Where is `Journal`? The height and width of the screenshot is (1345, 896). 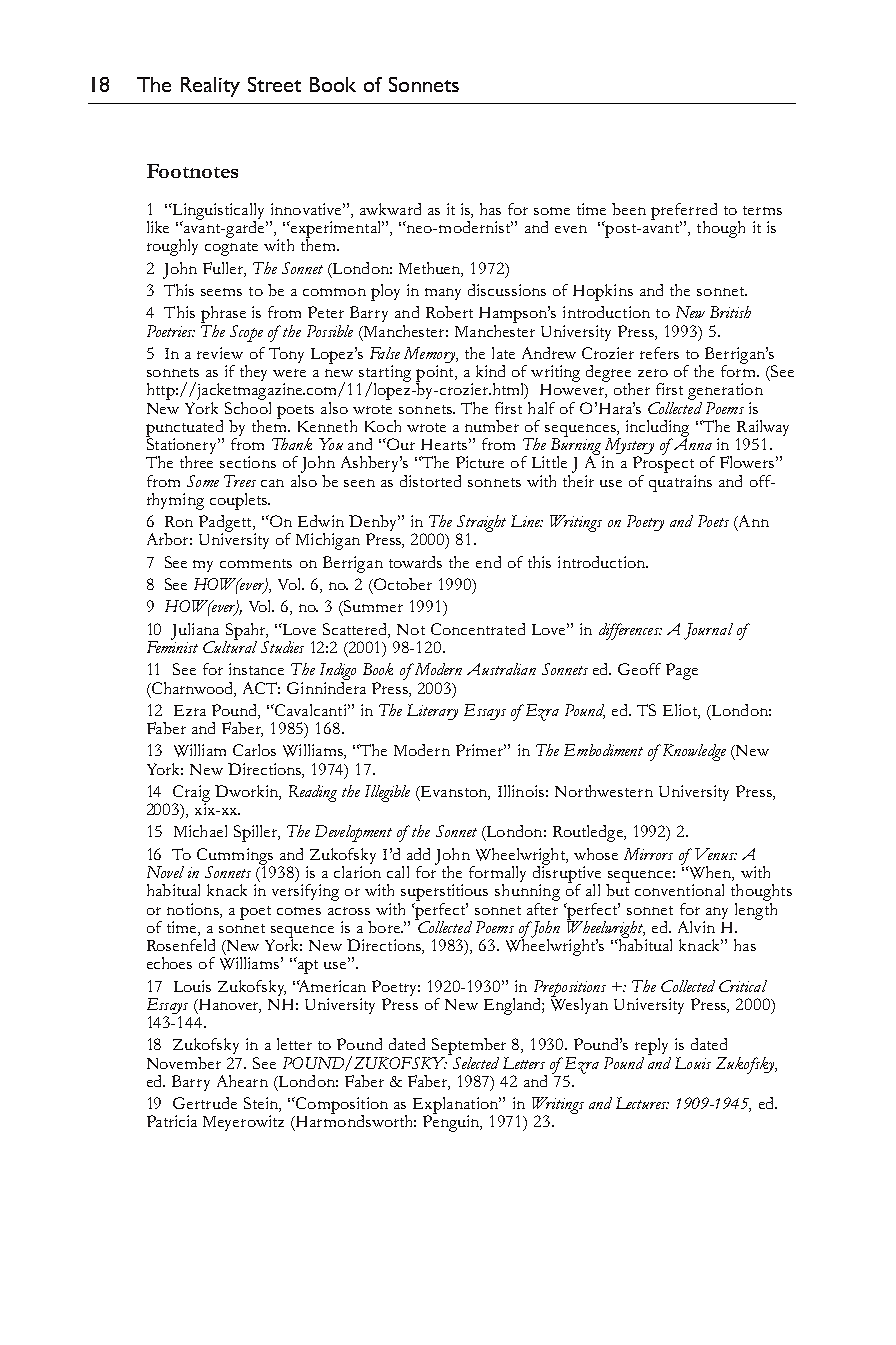 Journal is located at coordinates (708, 631).
